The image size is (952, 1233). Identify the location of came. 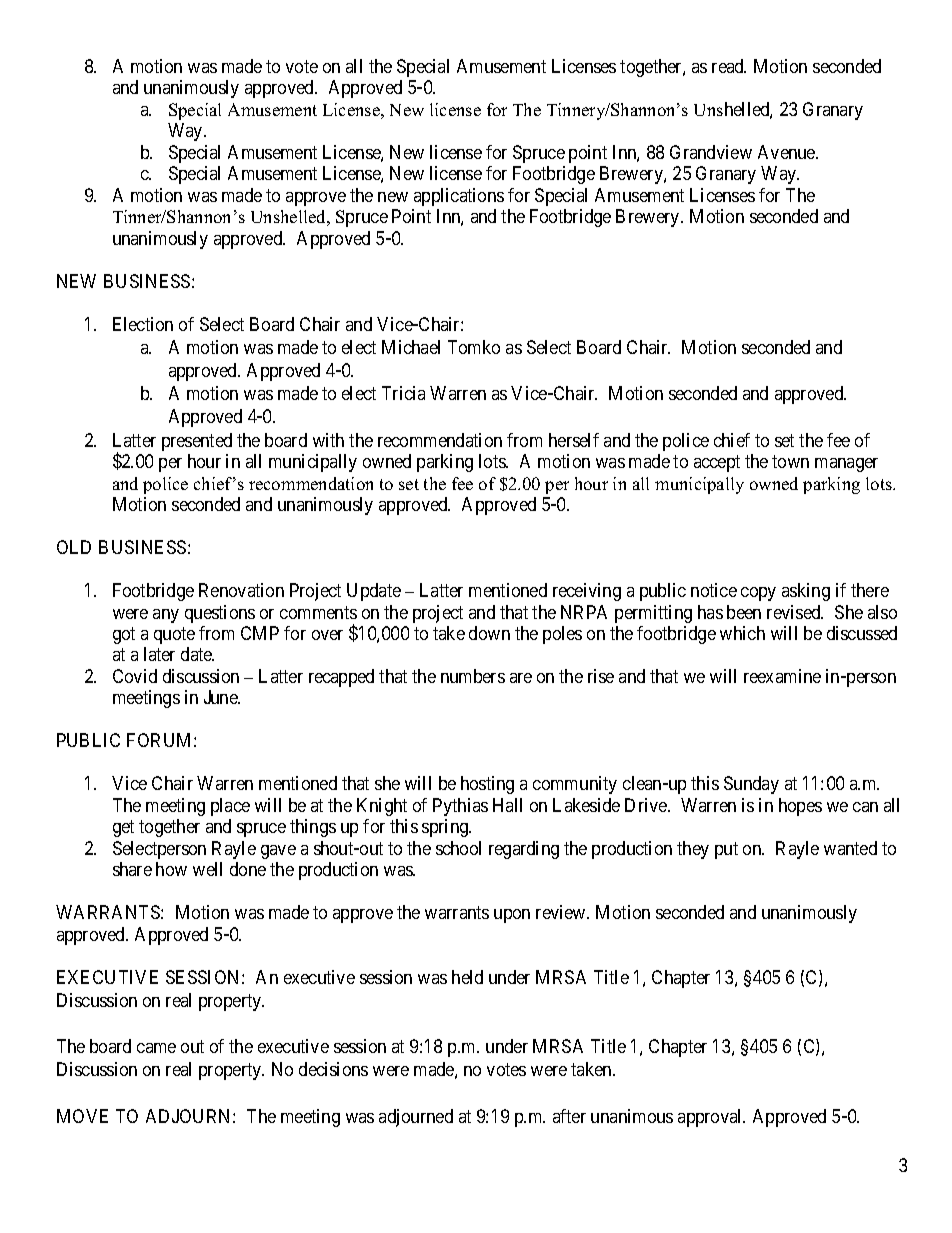
(156, 1048).
